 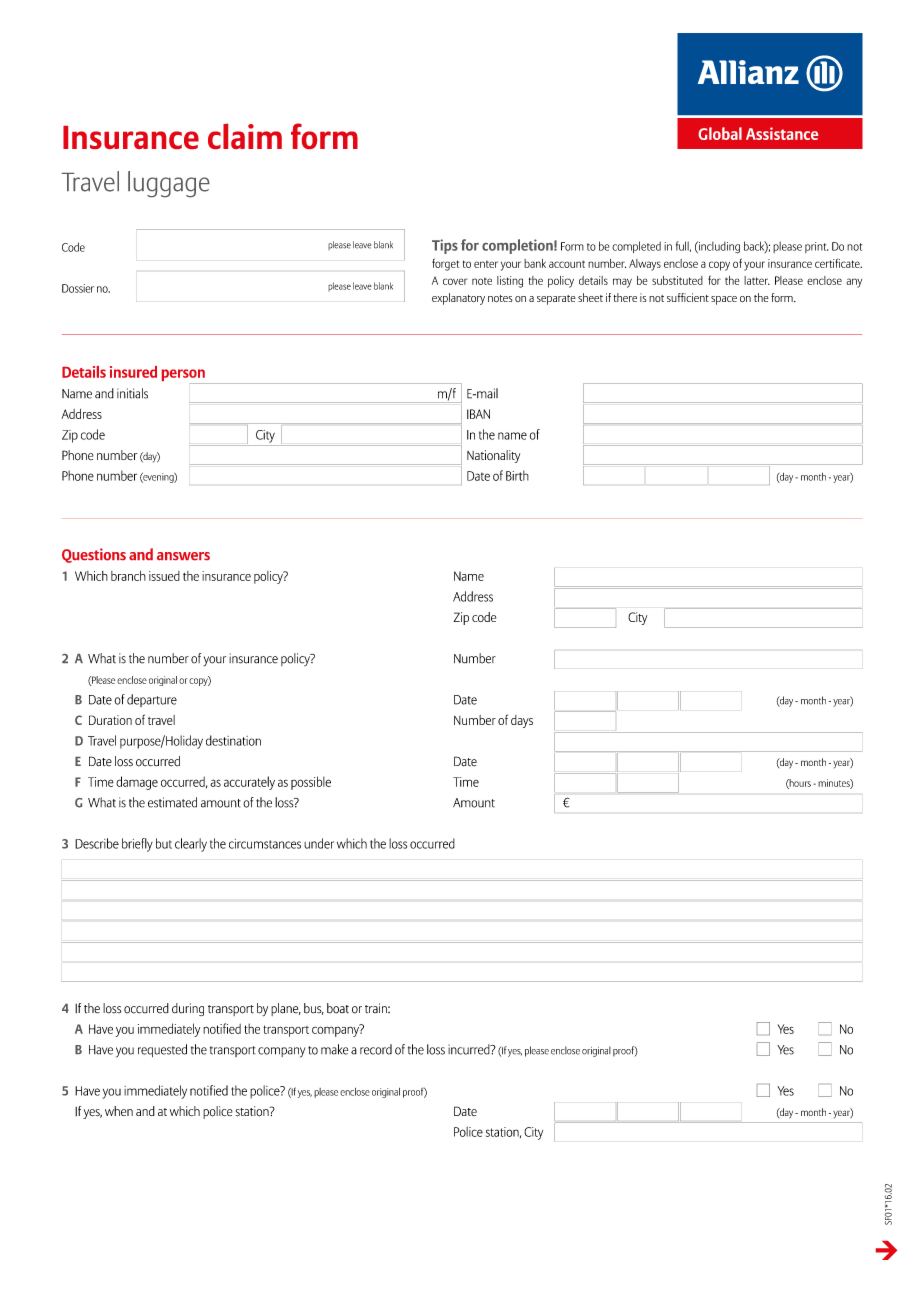 What do you see at coordinates (162, 1050) in the page?
I see `requested` at bounding box center [162, 1050].
